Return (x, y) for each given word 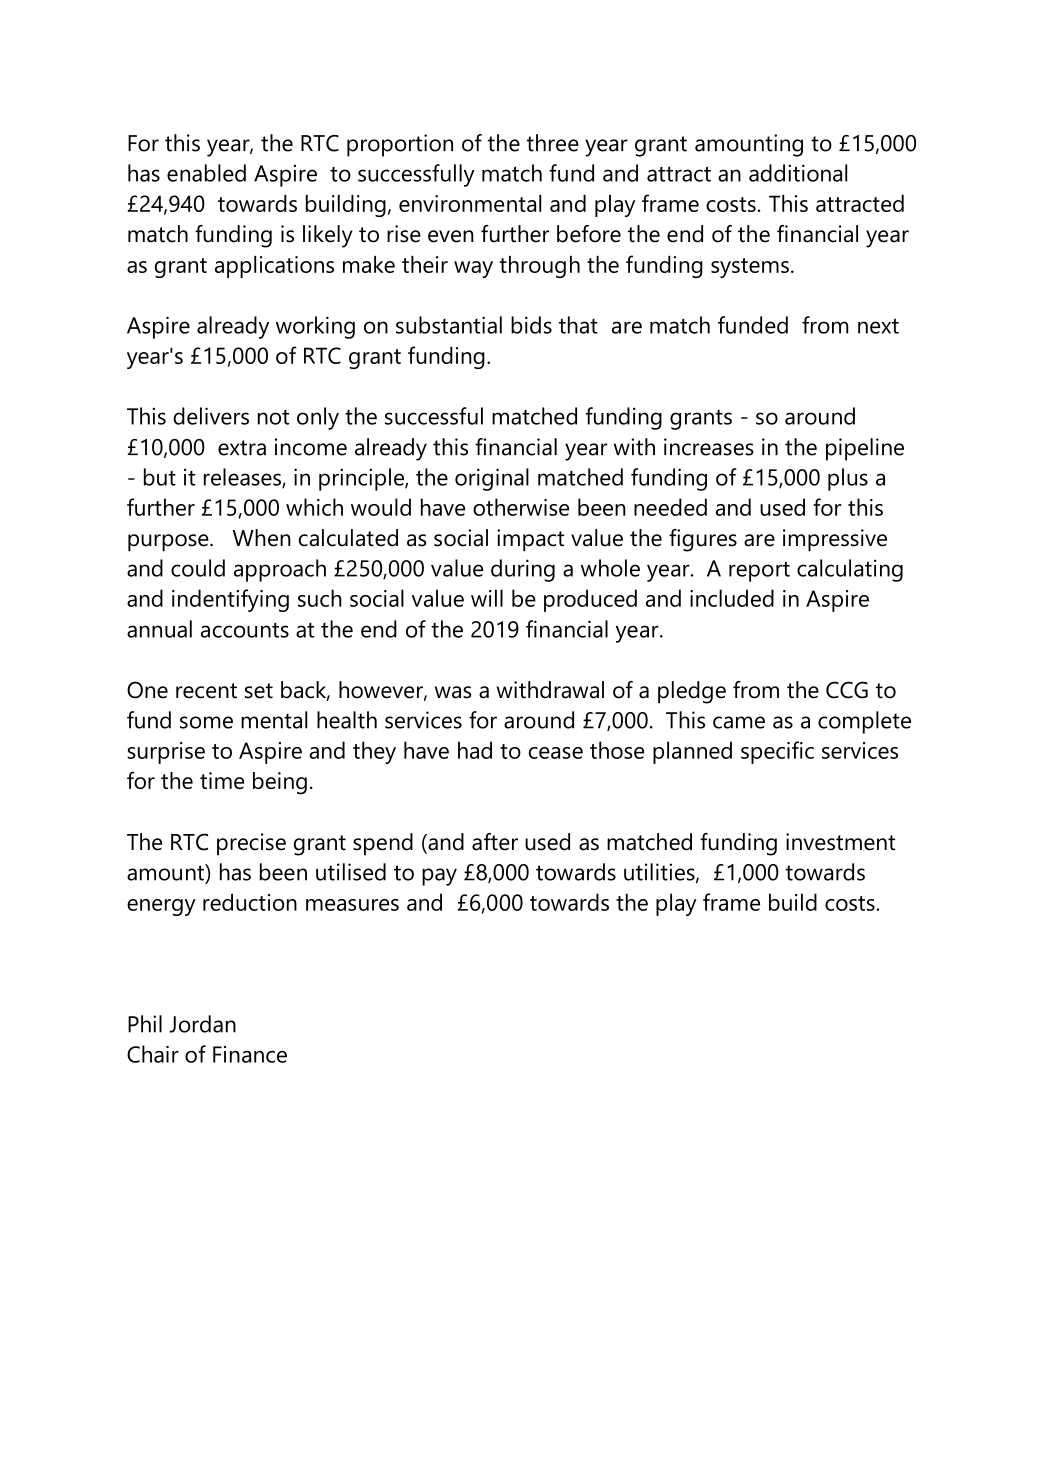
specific (777, 752)
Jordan (202, 1024)
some (206, 722)
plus (848, 479)
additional (798, 173)
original (492, 479)
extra (242, 448)
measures (352, 905)
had (475, 750)
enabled (206, 173)
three (553, 143)
